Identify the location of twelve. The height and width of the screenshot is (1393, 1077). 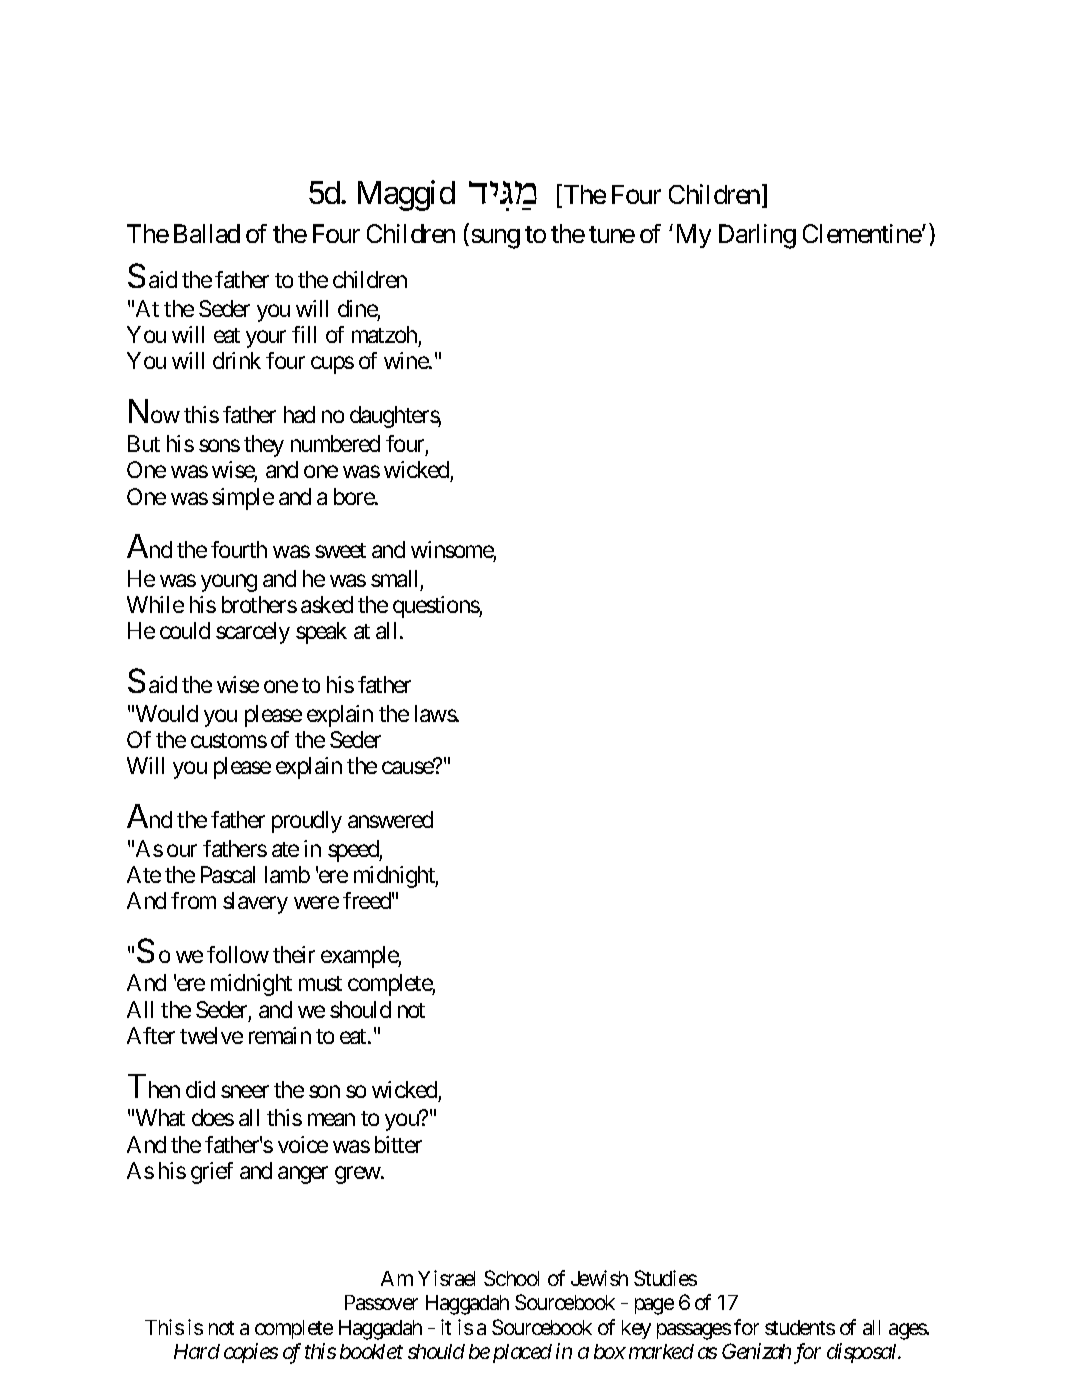
(211, 1035).
